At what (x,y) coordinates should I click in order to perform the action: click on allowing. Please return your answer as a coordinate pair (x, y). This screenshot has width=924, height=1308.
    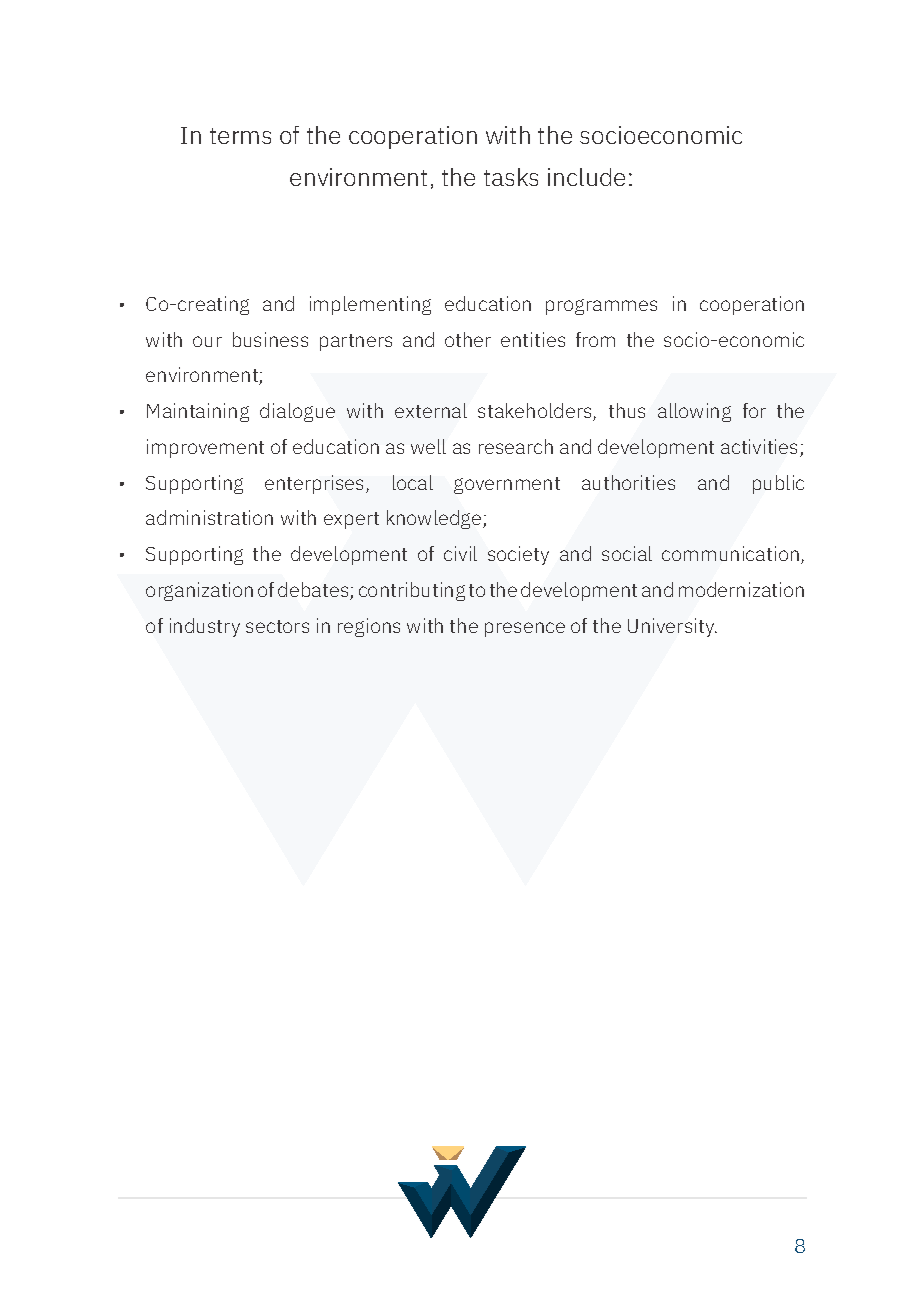
    Looking at the image, I should click on (694, 412).
